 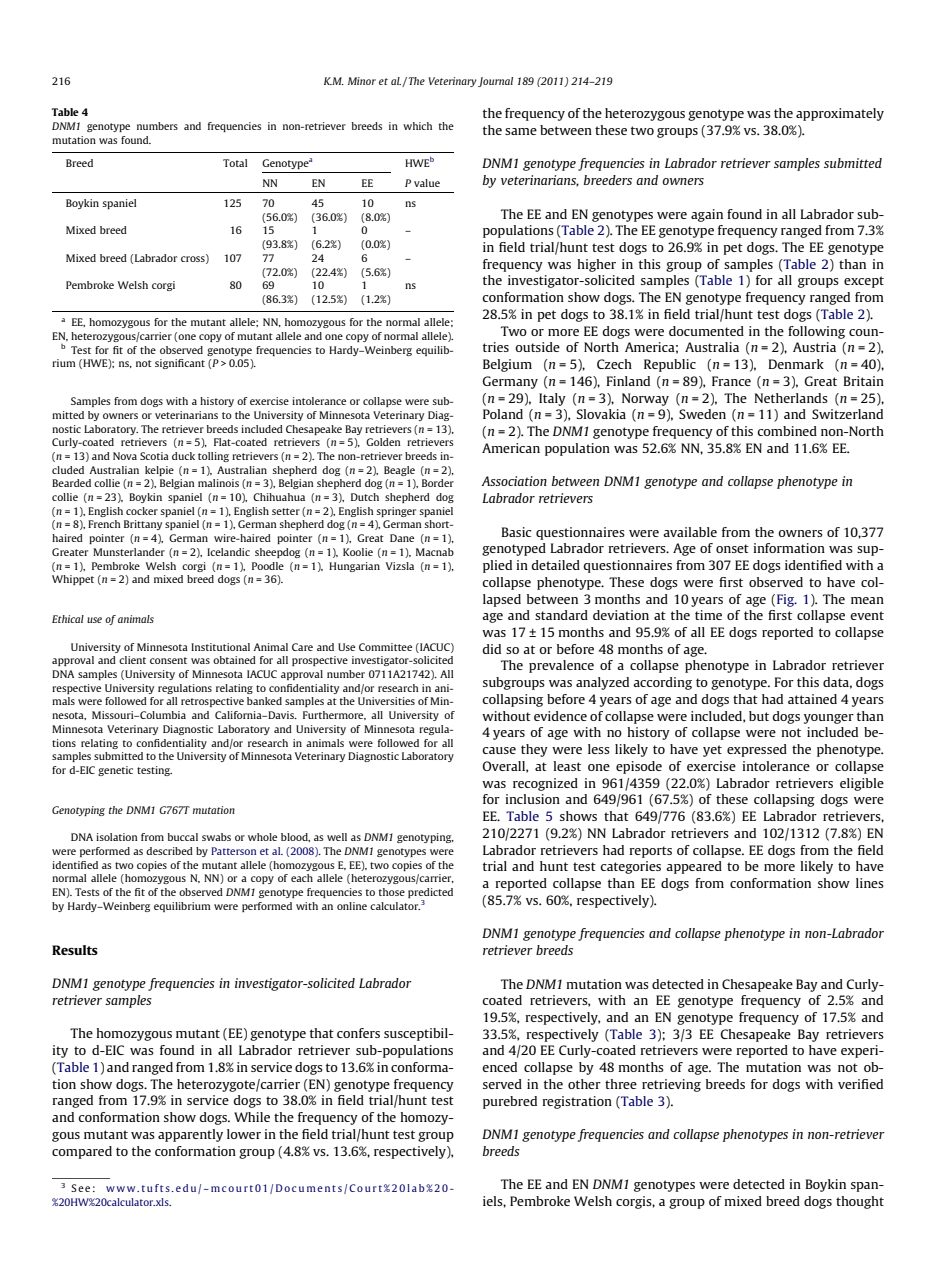 I want to click on Fig, so click(x=786, y=600).
